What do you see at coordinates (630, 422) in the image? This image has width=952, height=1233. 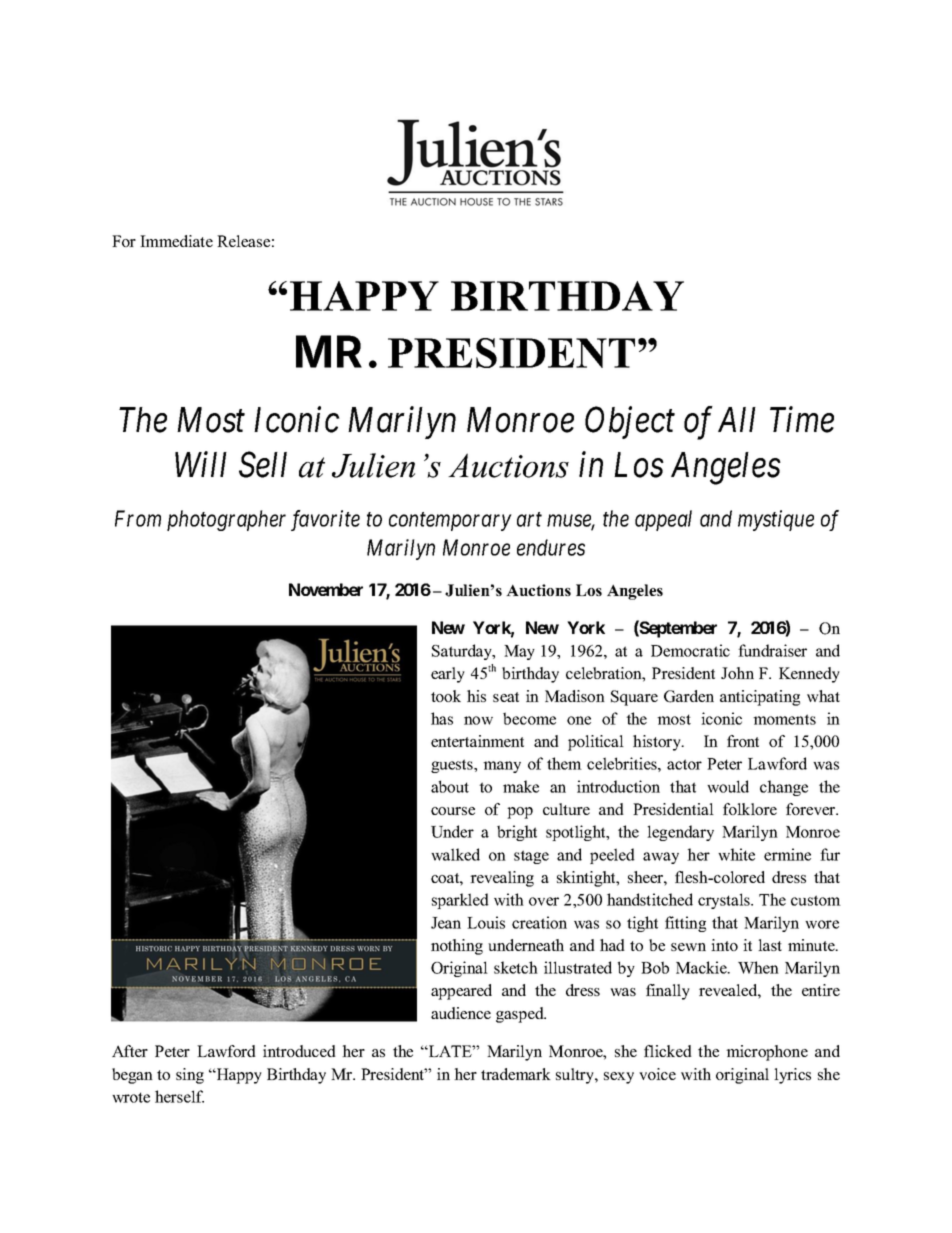 I see `Object` at bounding box center [630, 422].
